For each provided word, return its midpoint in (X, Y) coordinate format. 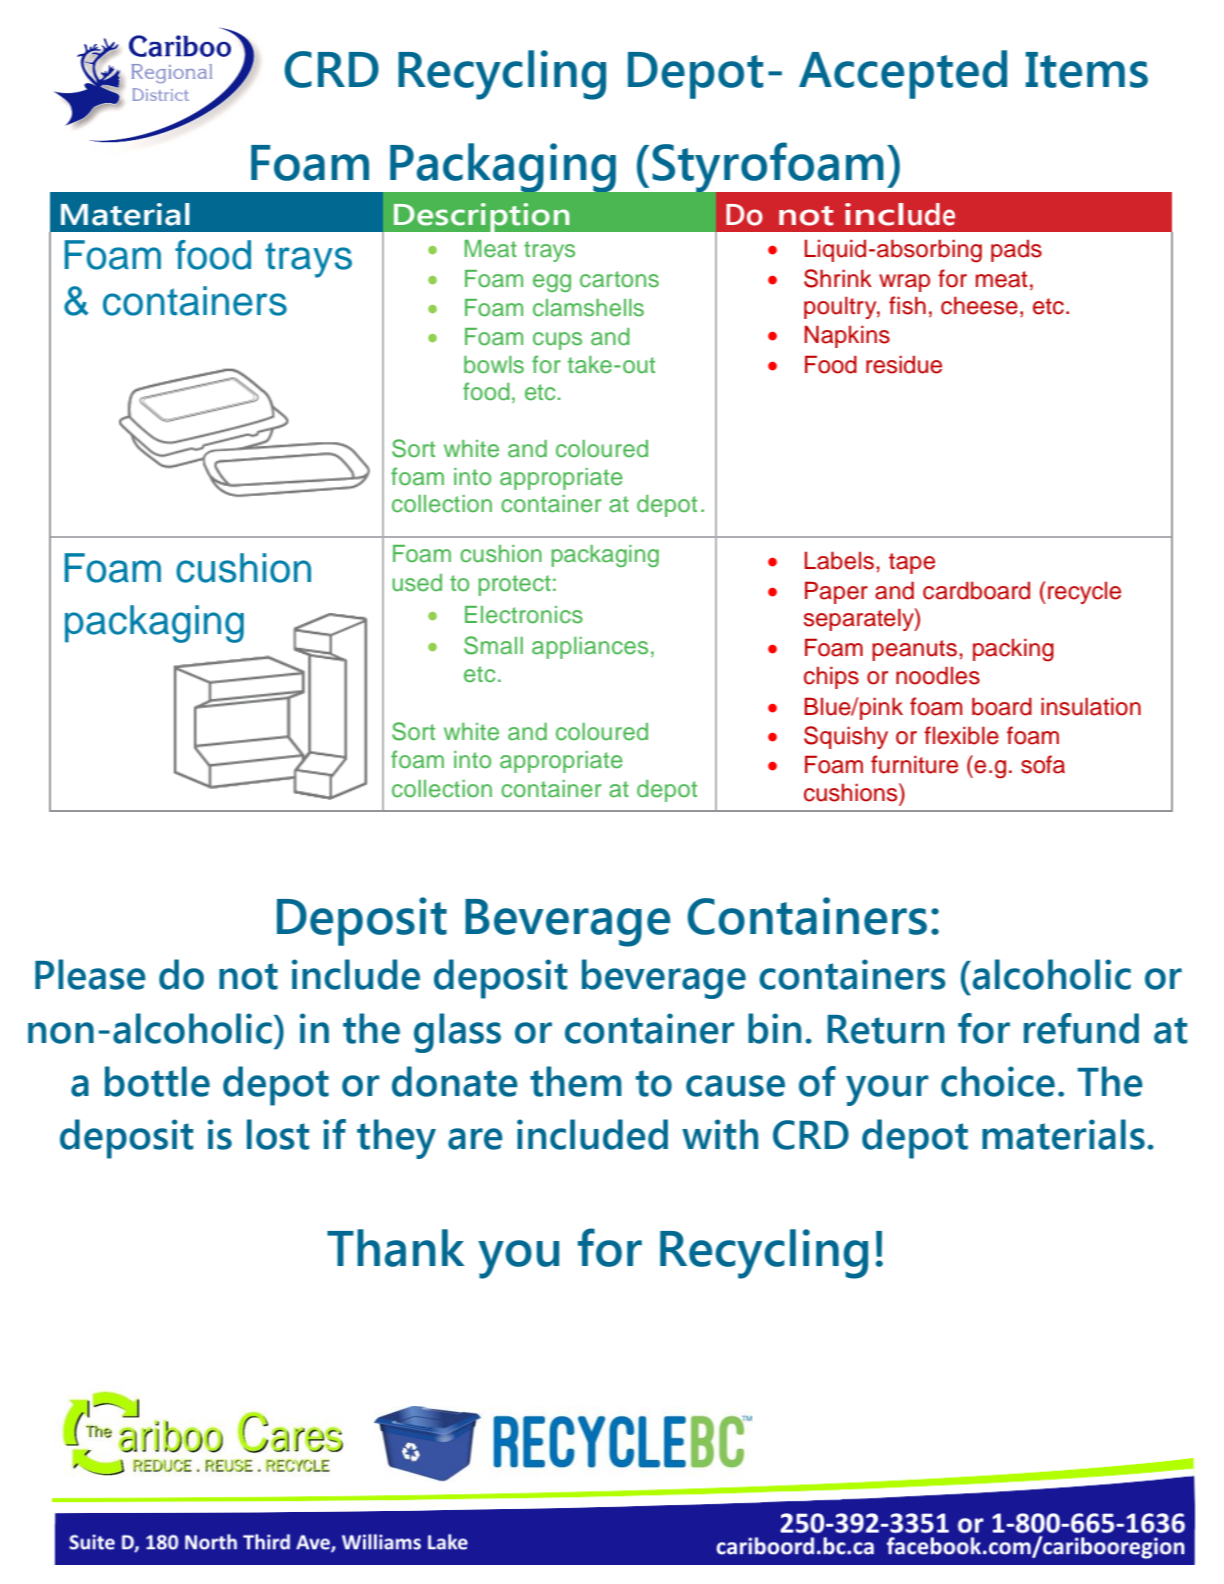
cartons (619, 279)
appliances (590, 648)
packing (1013, 650)
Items (1086, 70)
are (475, 1139)
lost (278, 1134)
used (417, 583)
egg (552, 283)
